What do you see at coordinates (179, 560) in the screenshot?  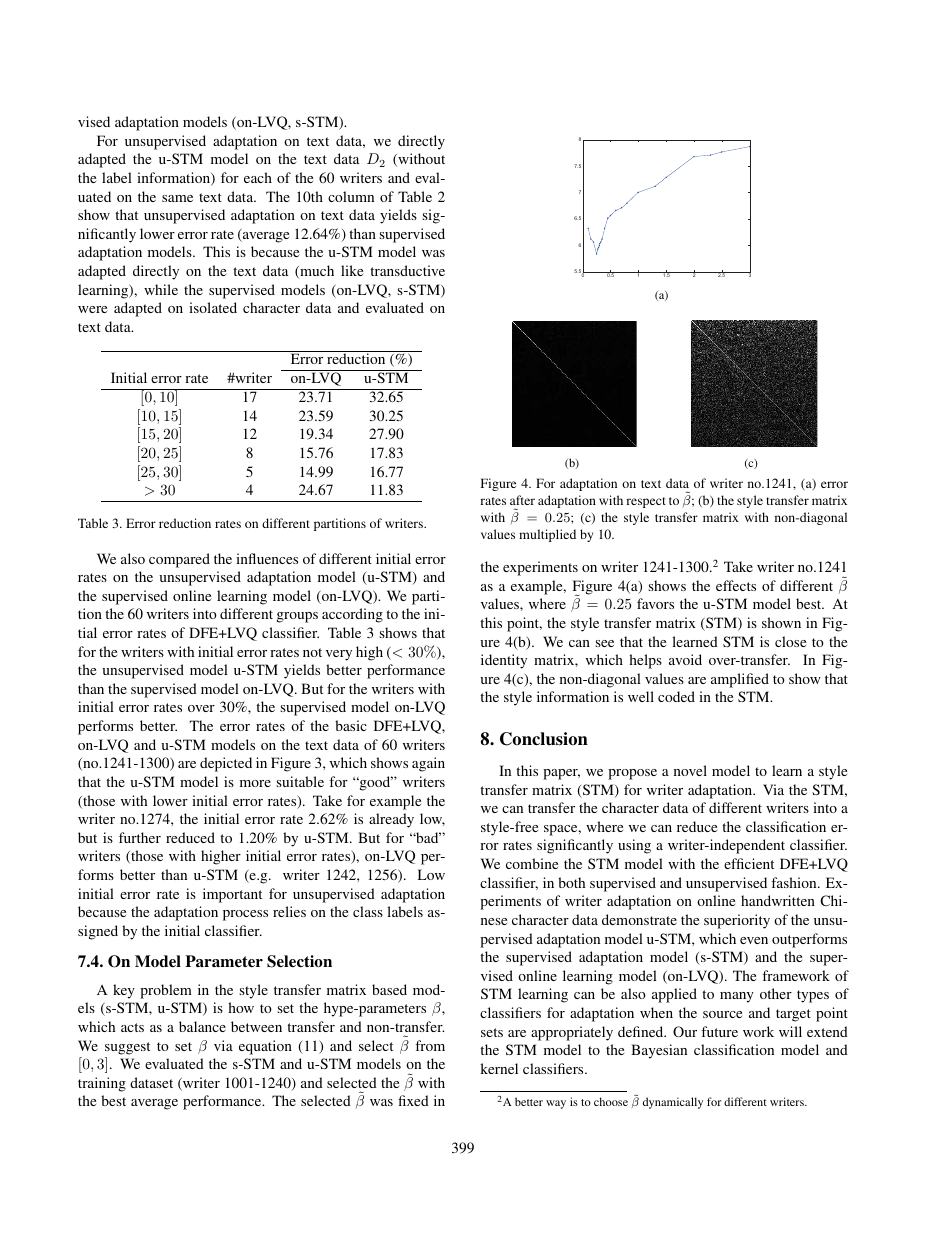 I see `compared` at bounding box center [179, 560].
